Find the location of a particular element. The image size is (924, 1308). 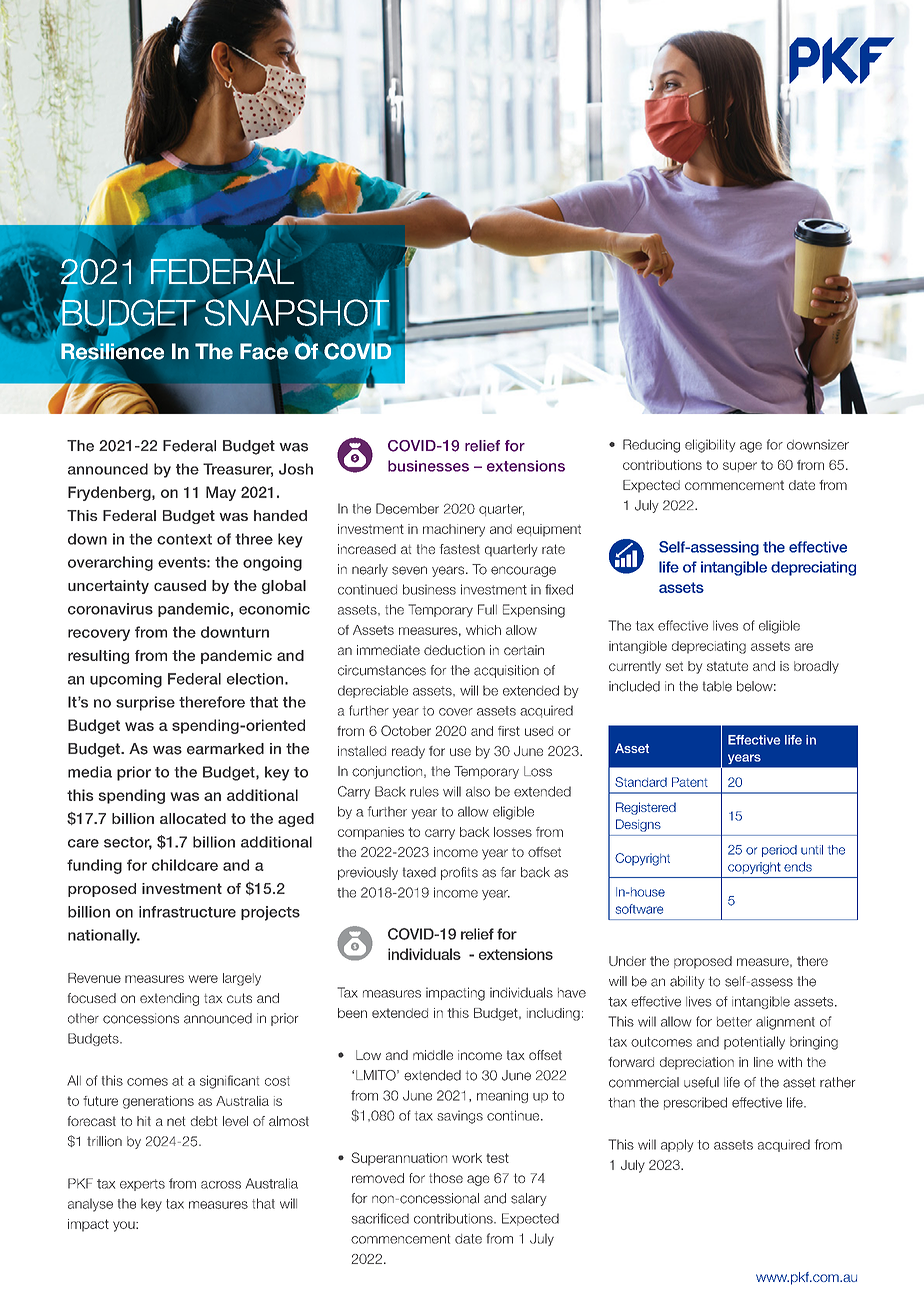

machinery is located at coordinates (454, 530).
